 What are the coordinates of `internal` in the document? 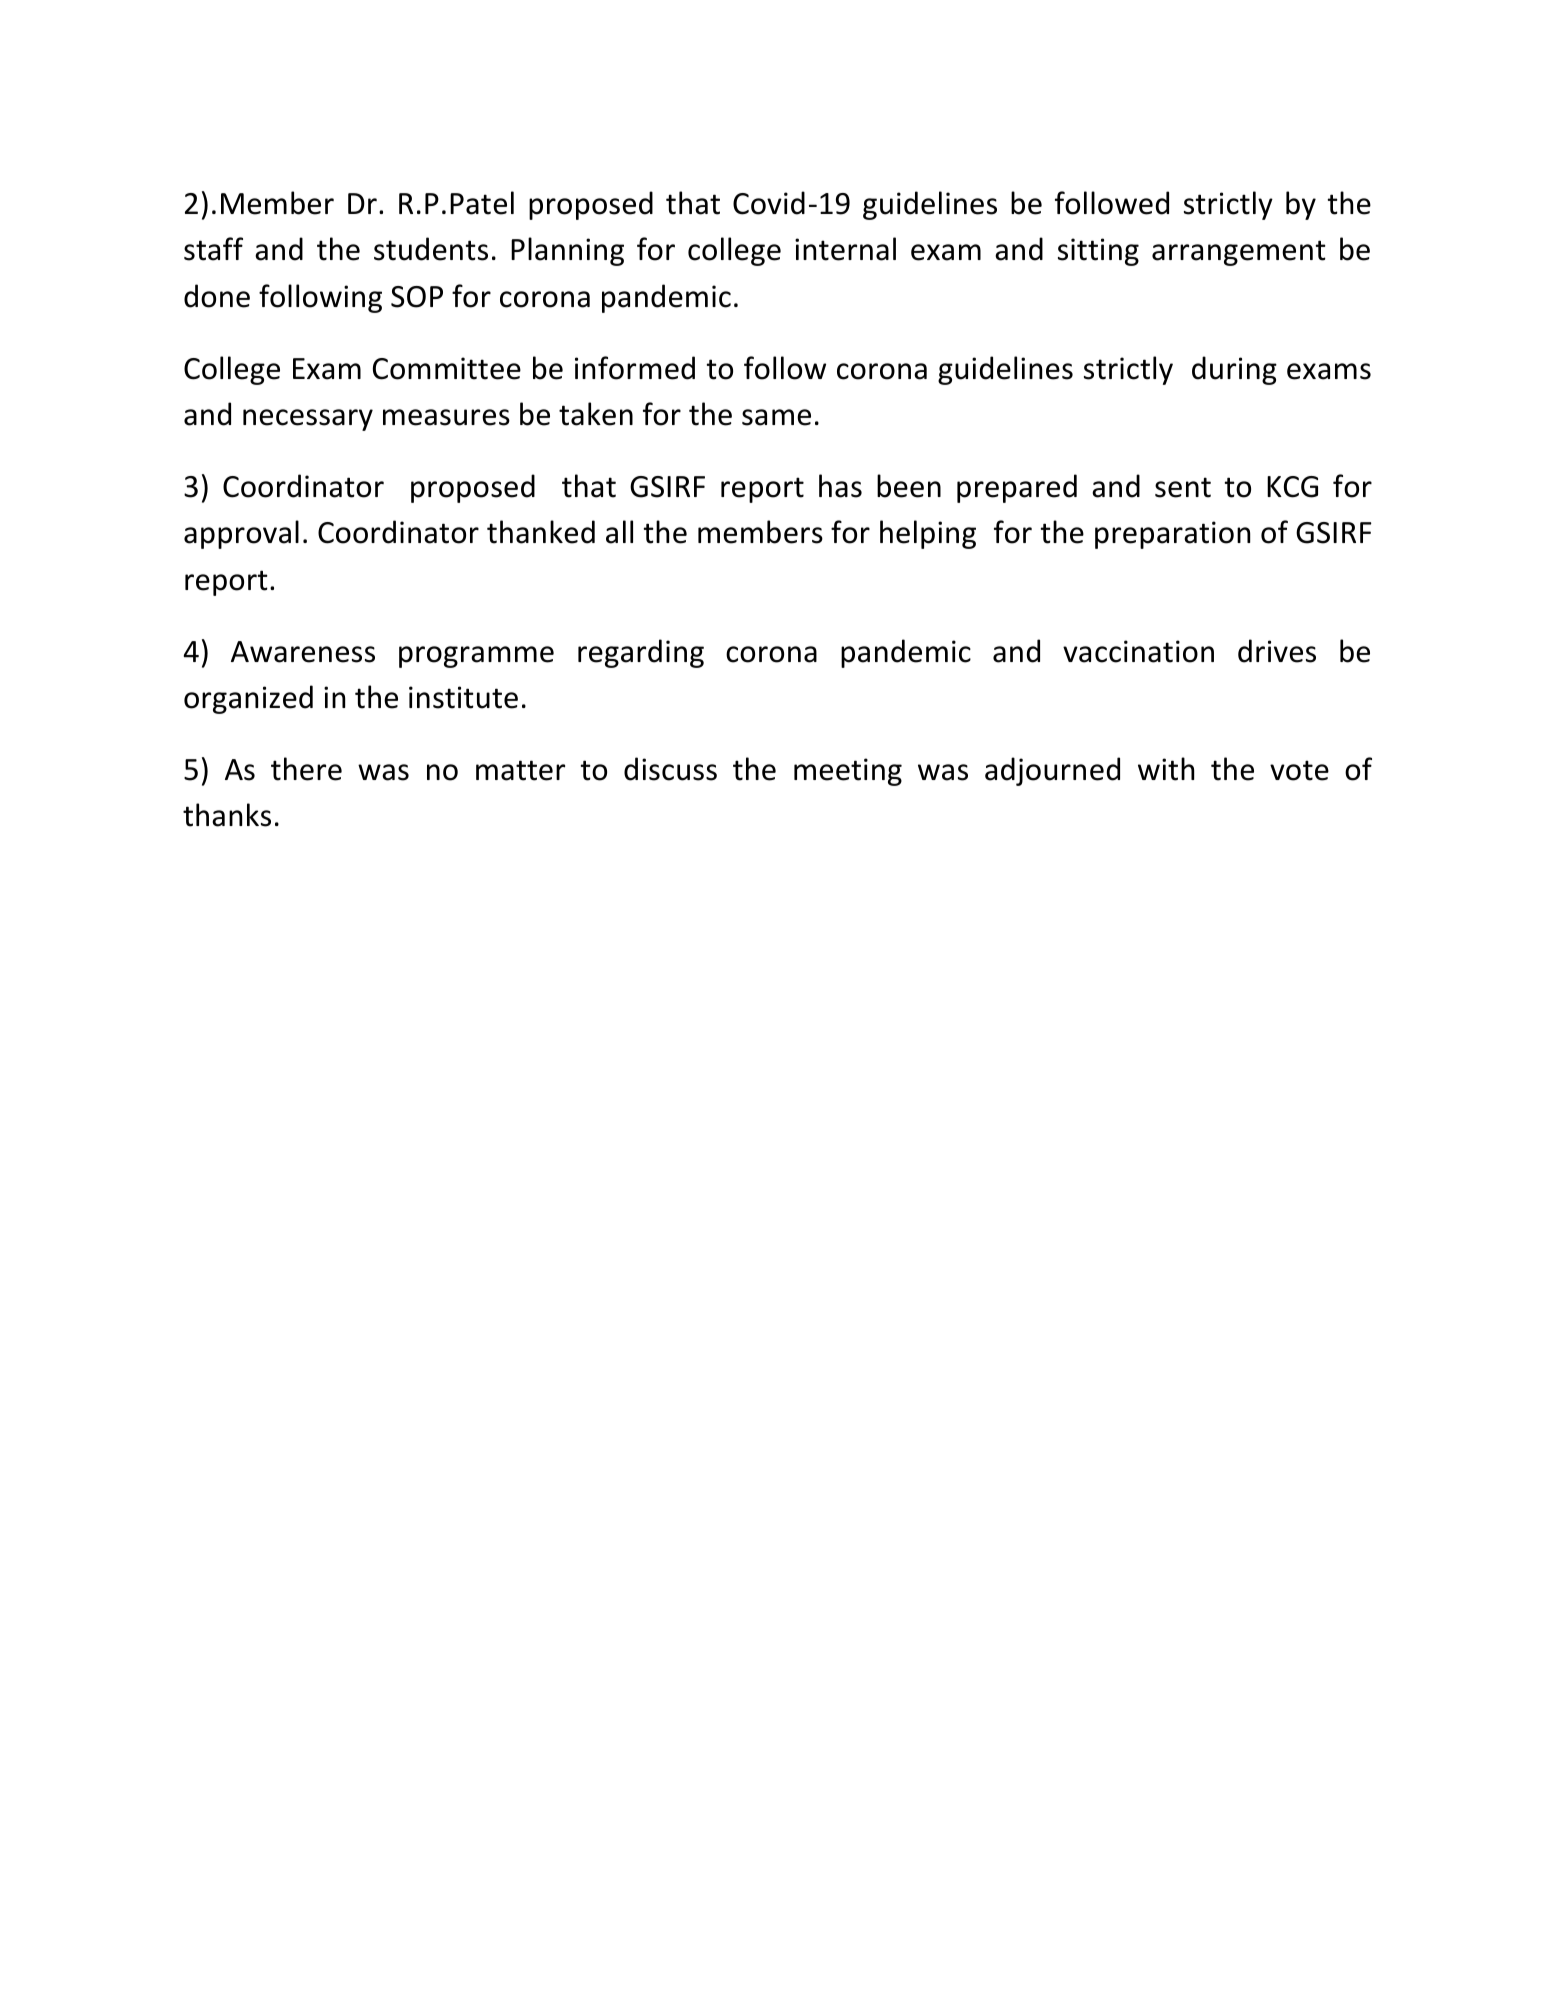 It's located at (845, 249).
